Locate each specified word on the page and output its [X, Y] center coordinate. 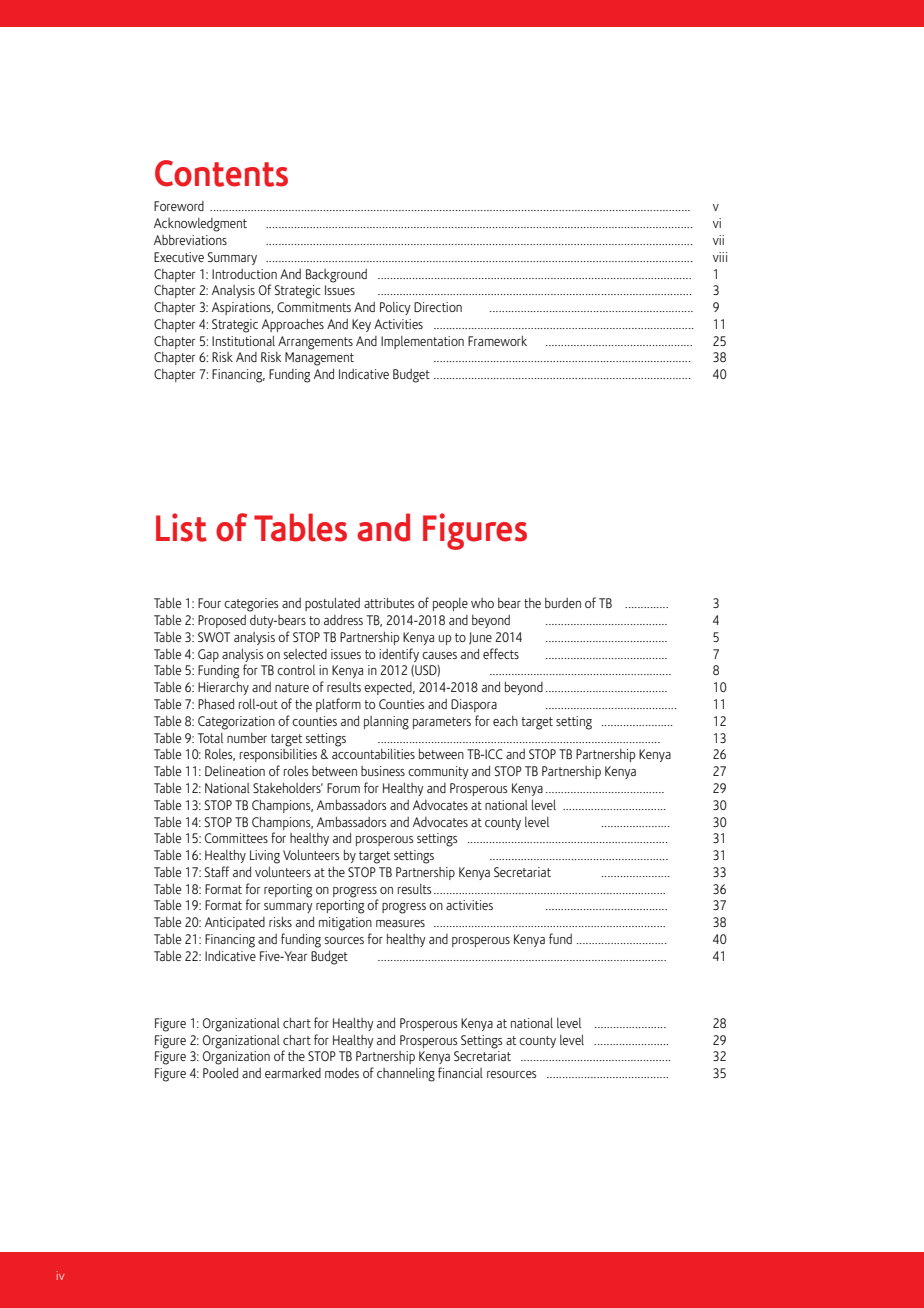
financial [460, 1072]
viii [720, 257]
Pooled [220, 1073]
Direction [438, 307]
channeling [406, 1075]
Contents [221, 173]
